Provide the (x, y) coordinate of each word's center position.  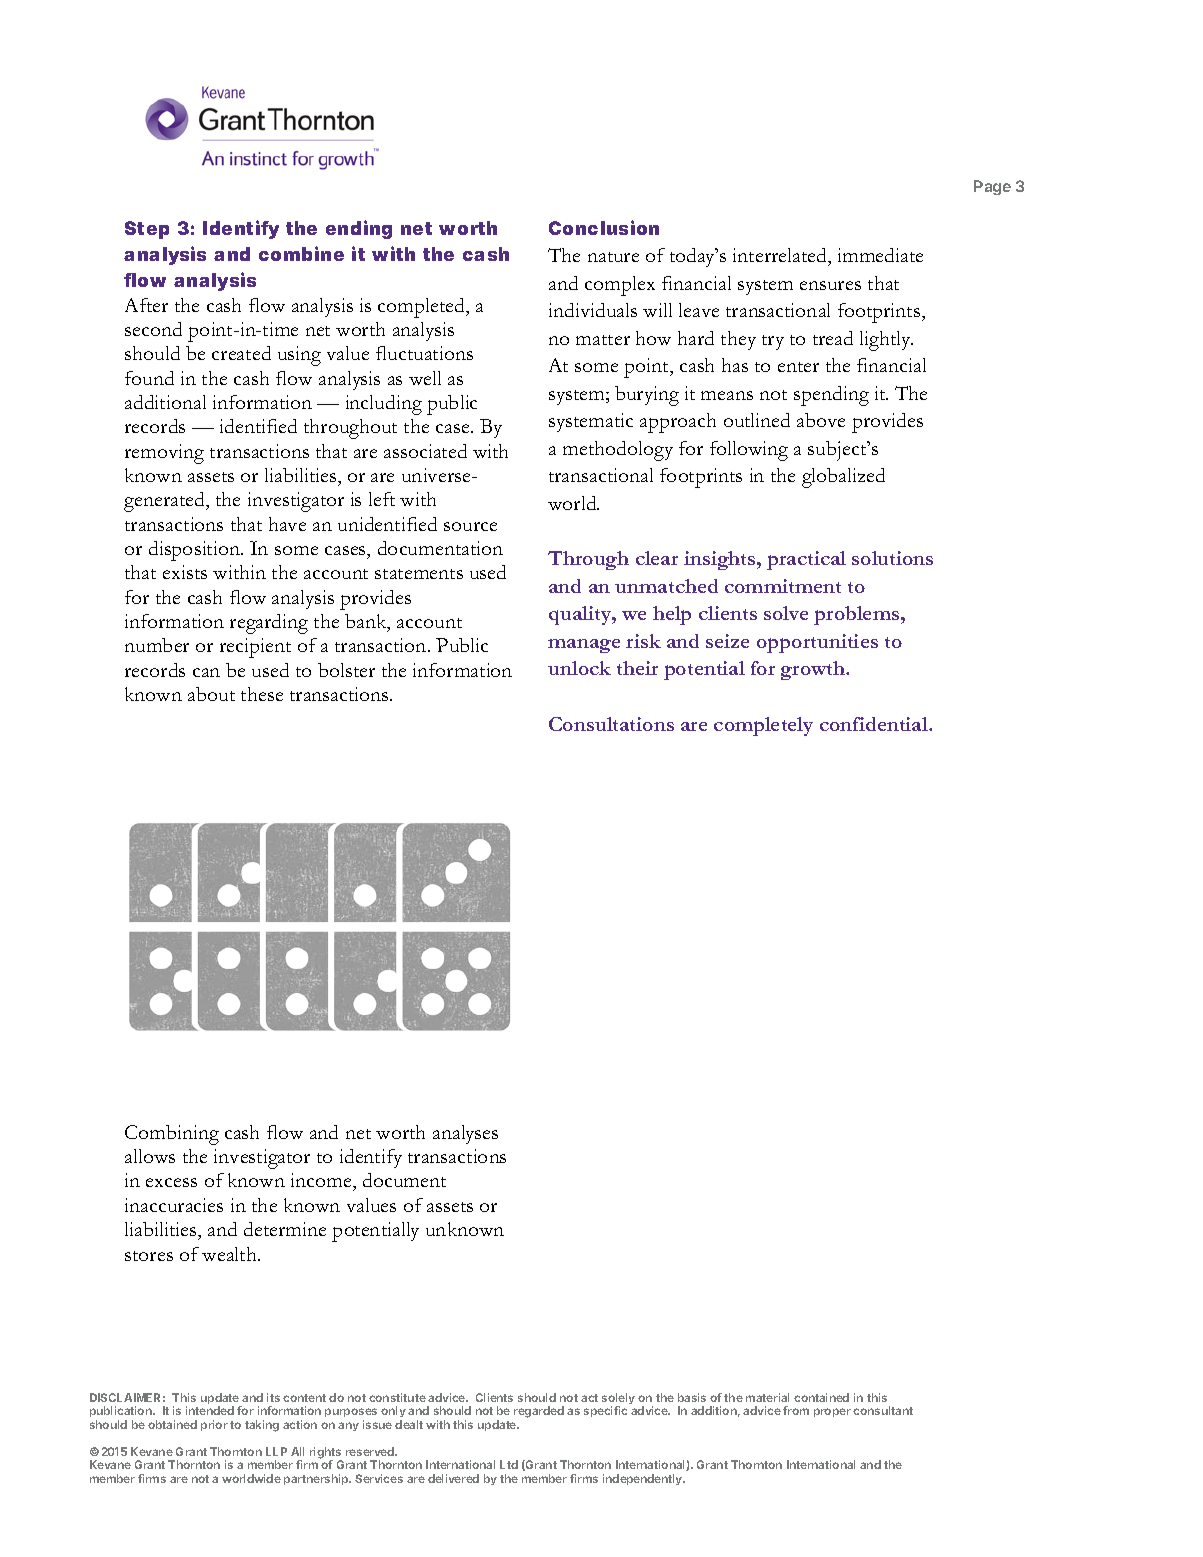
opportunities (817, 643)
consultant (883, 1410)
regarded (539, 1412)
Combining (172, 1135)
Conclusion (604, 227)
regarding (269, 624)
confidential (875, 724)
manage (584, 646)
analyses (465, 1134)
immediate (880, 255)
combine (301, 253)
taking (262, 1426)
